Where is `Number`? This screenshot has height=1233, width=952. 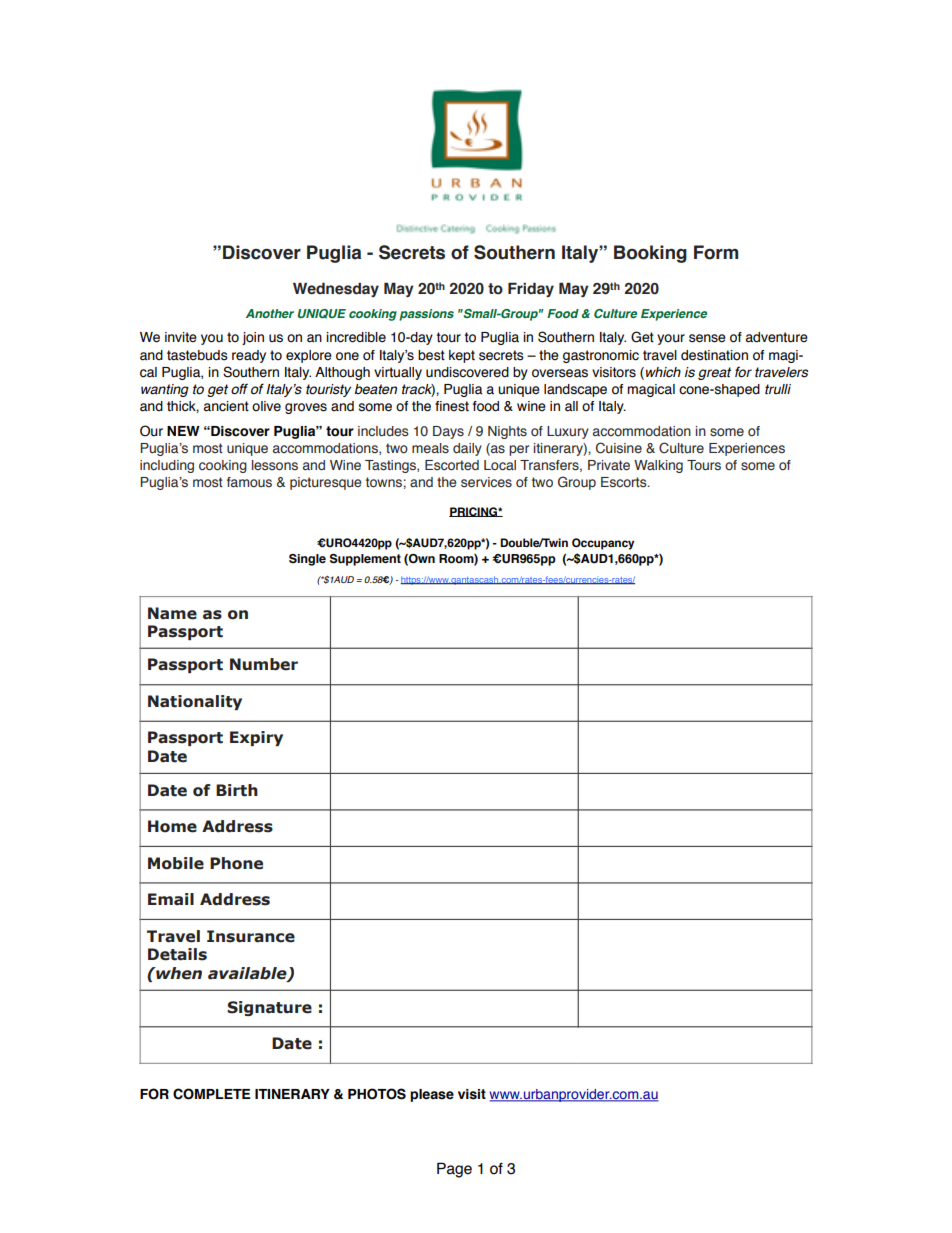 Number is located at coordinates (264, 664).
